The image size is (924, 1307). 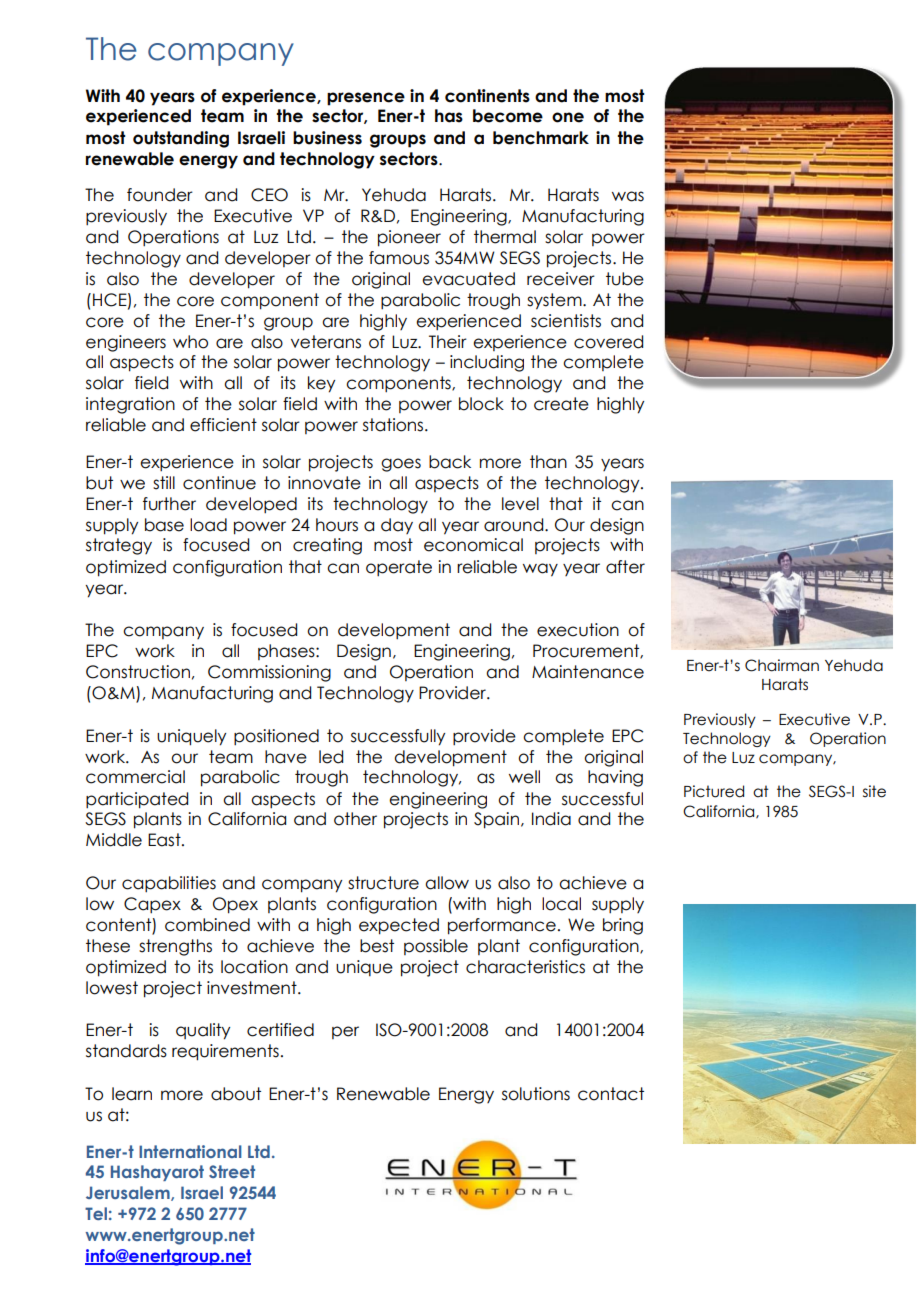 I want to click on covered, so click(x=608, y=342).
